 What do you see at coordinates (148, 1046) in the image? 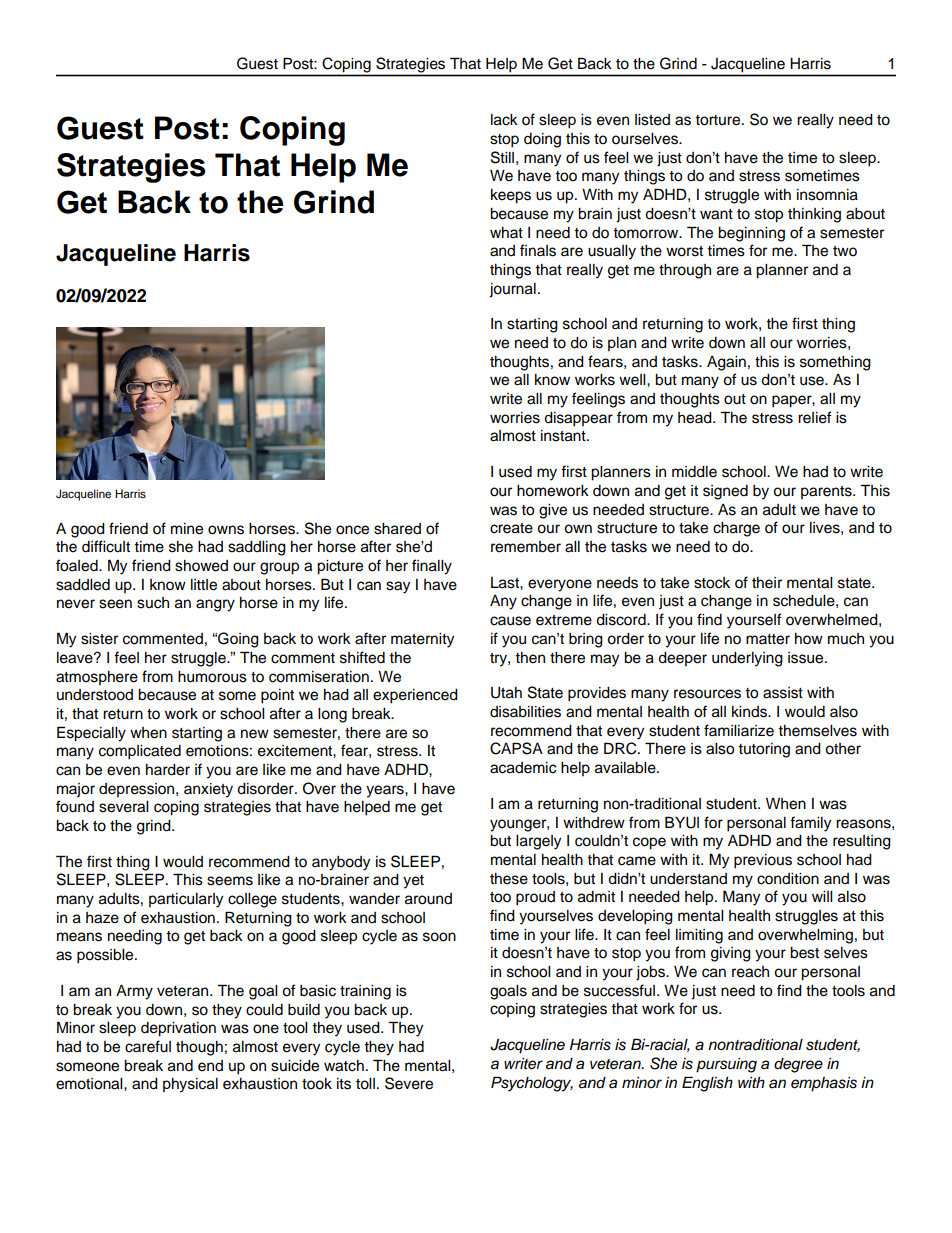
I see `careful` at bounding box center [148, 1046].
